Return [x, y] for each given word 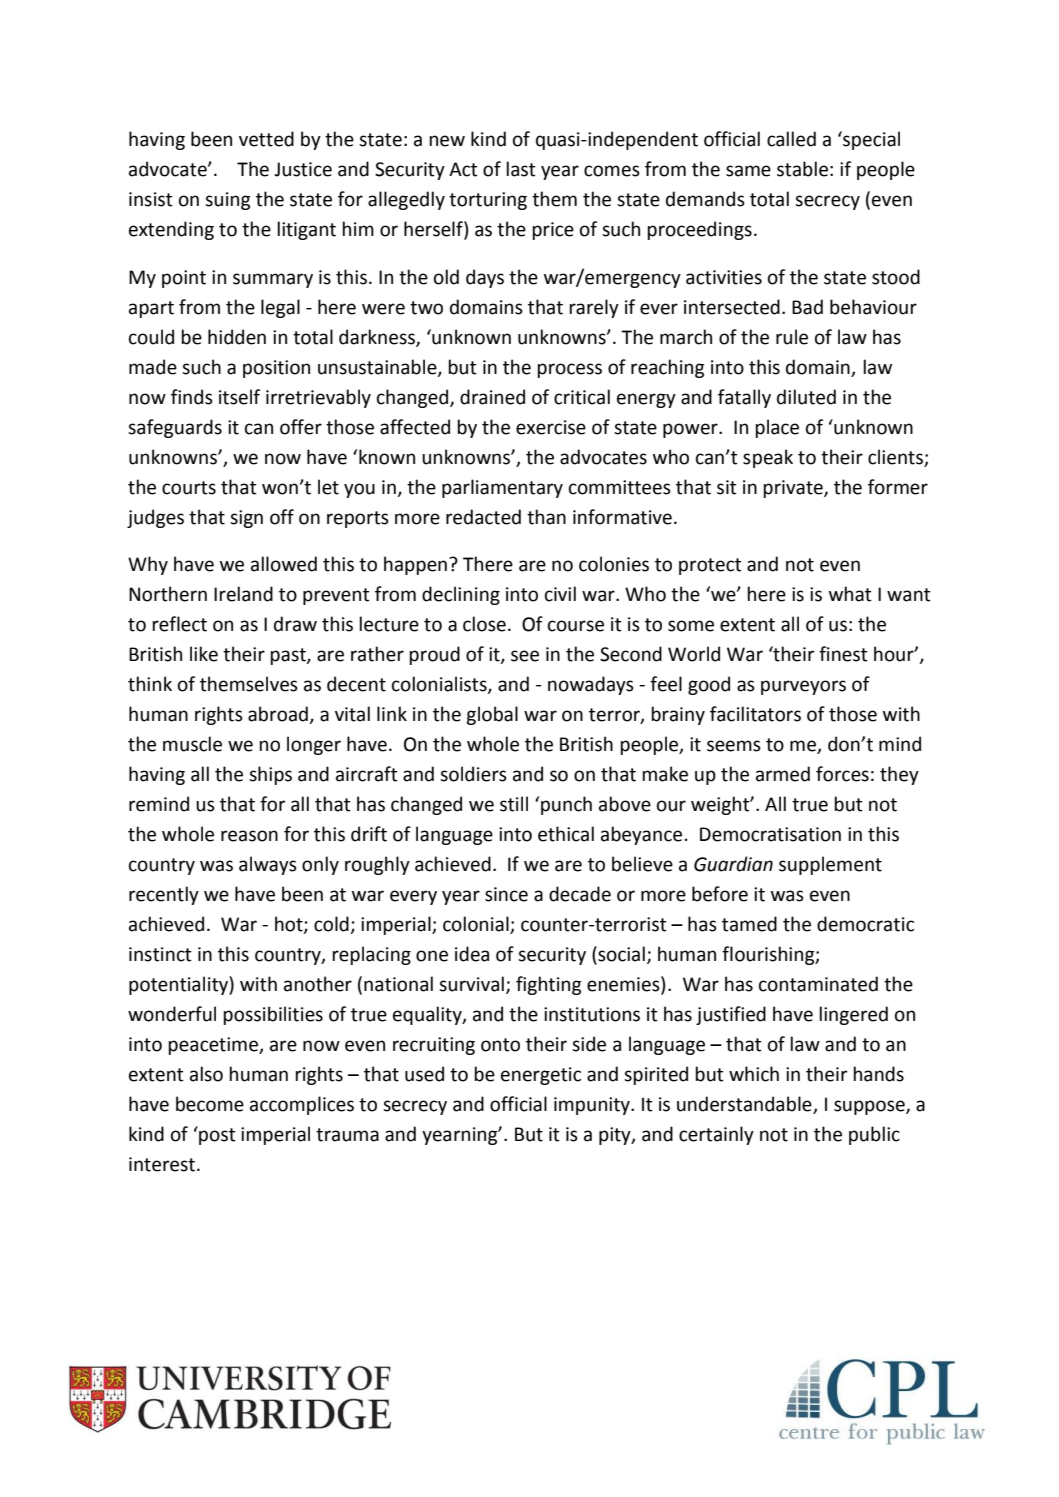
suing [227, 201]
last [521, 169]
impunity [593, 1106]
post [216, 1135]
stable [802, 169]
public [874, 1135]
